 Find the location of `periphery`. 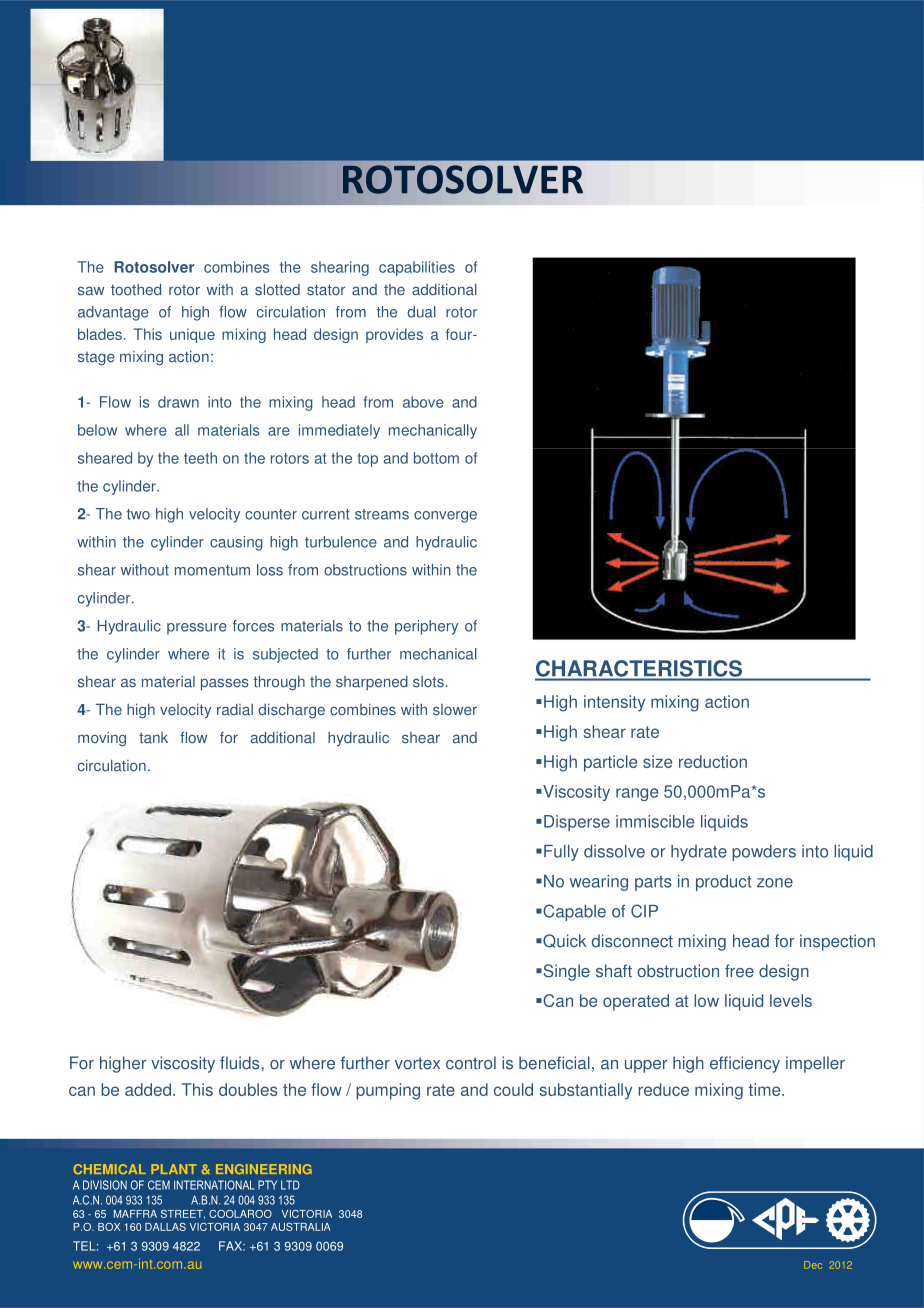

periphery is located at coordinates (426, 627).
